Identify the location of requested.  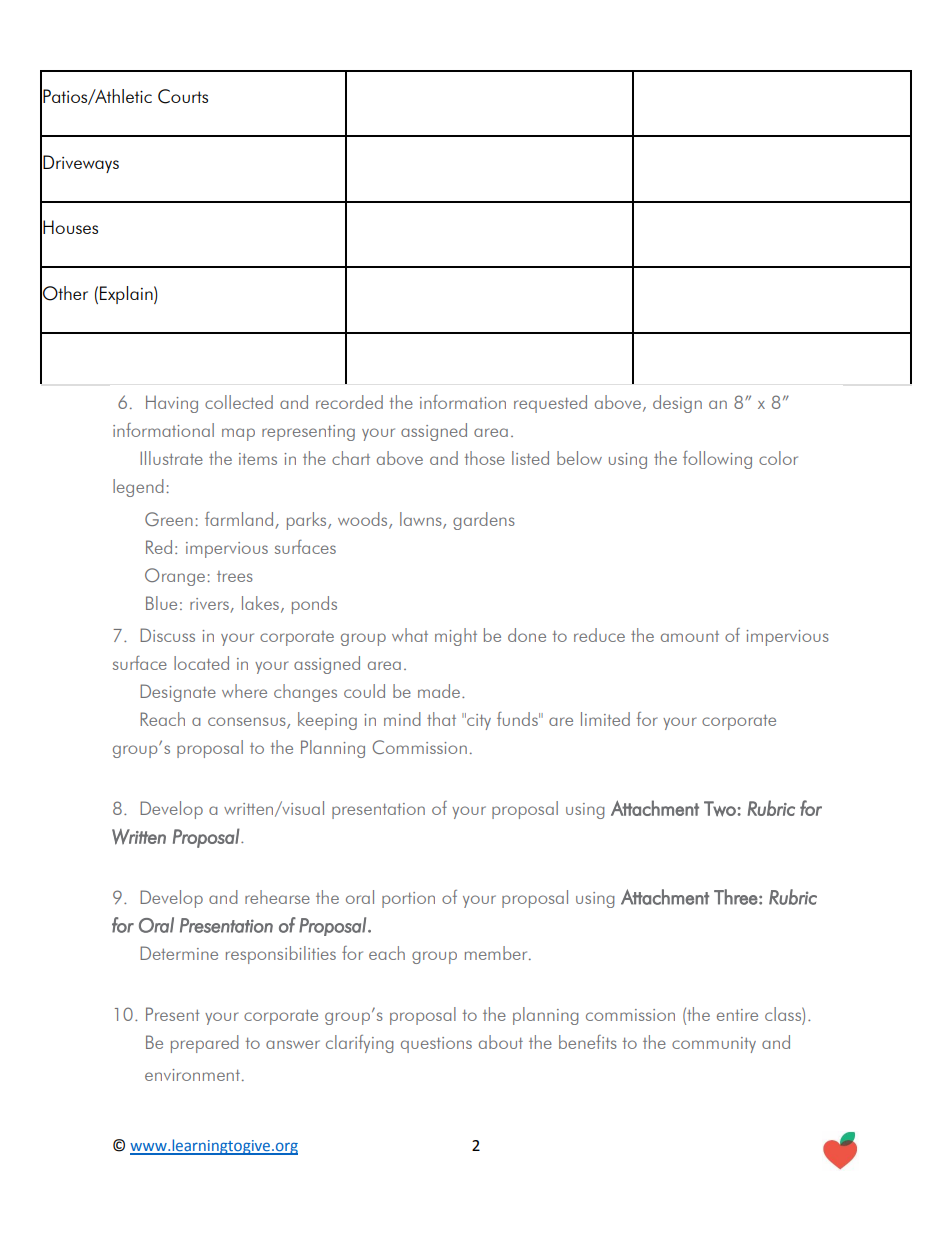
(550, 404).
